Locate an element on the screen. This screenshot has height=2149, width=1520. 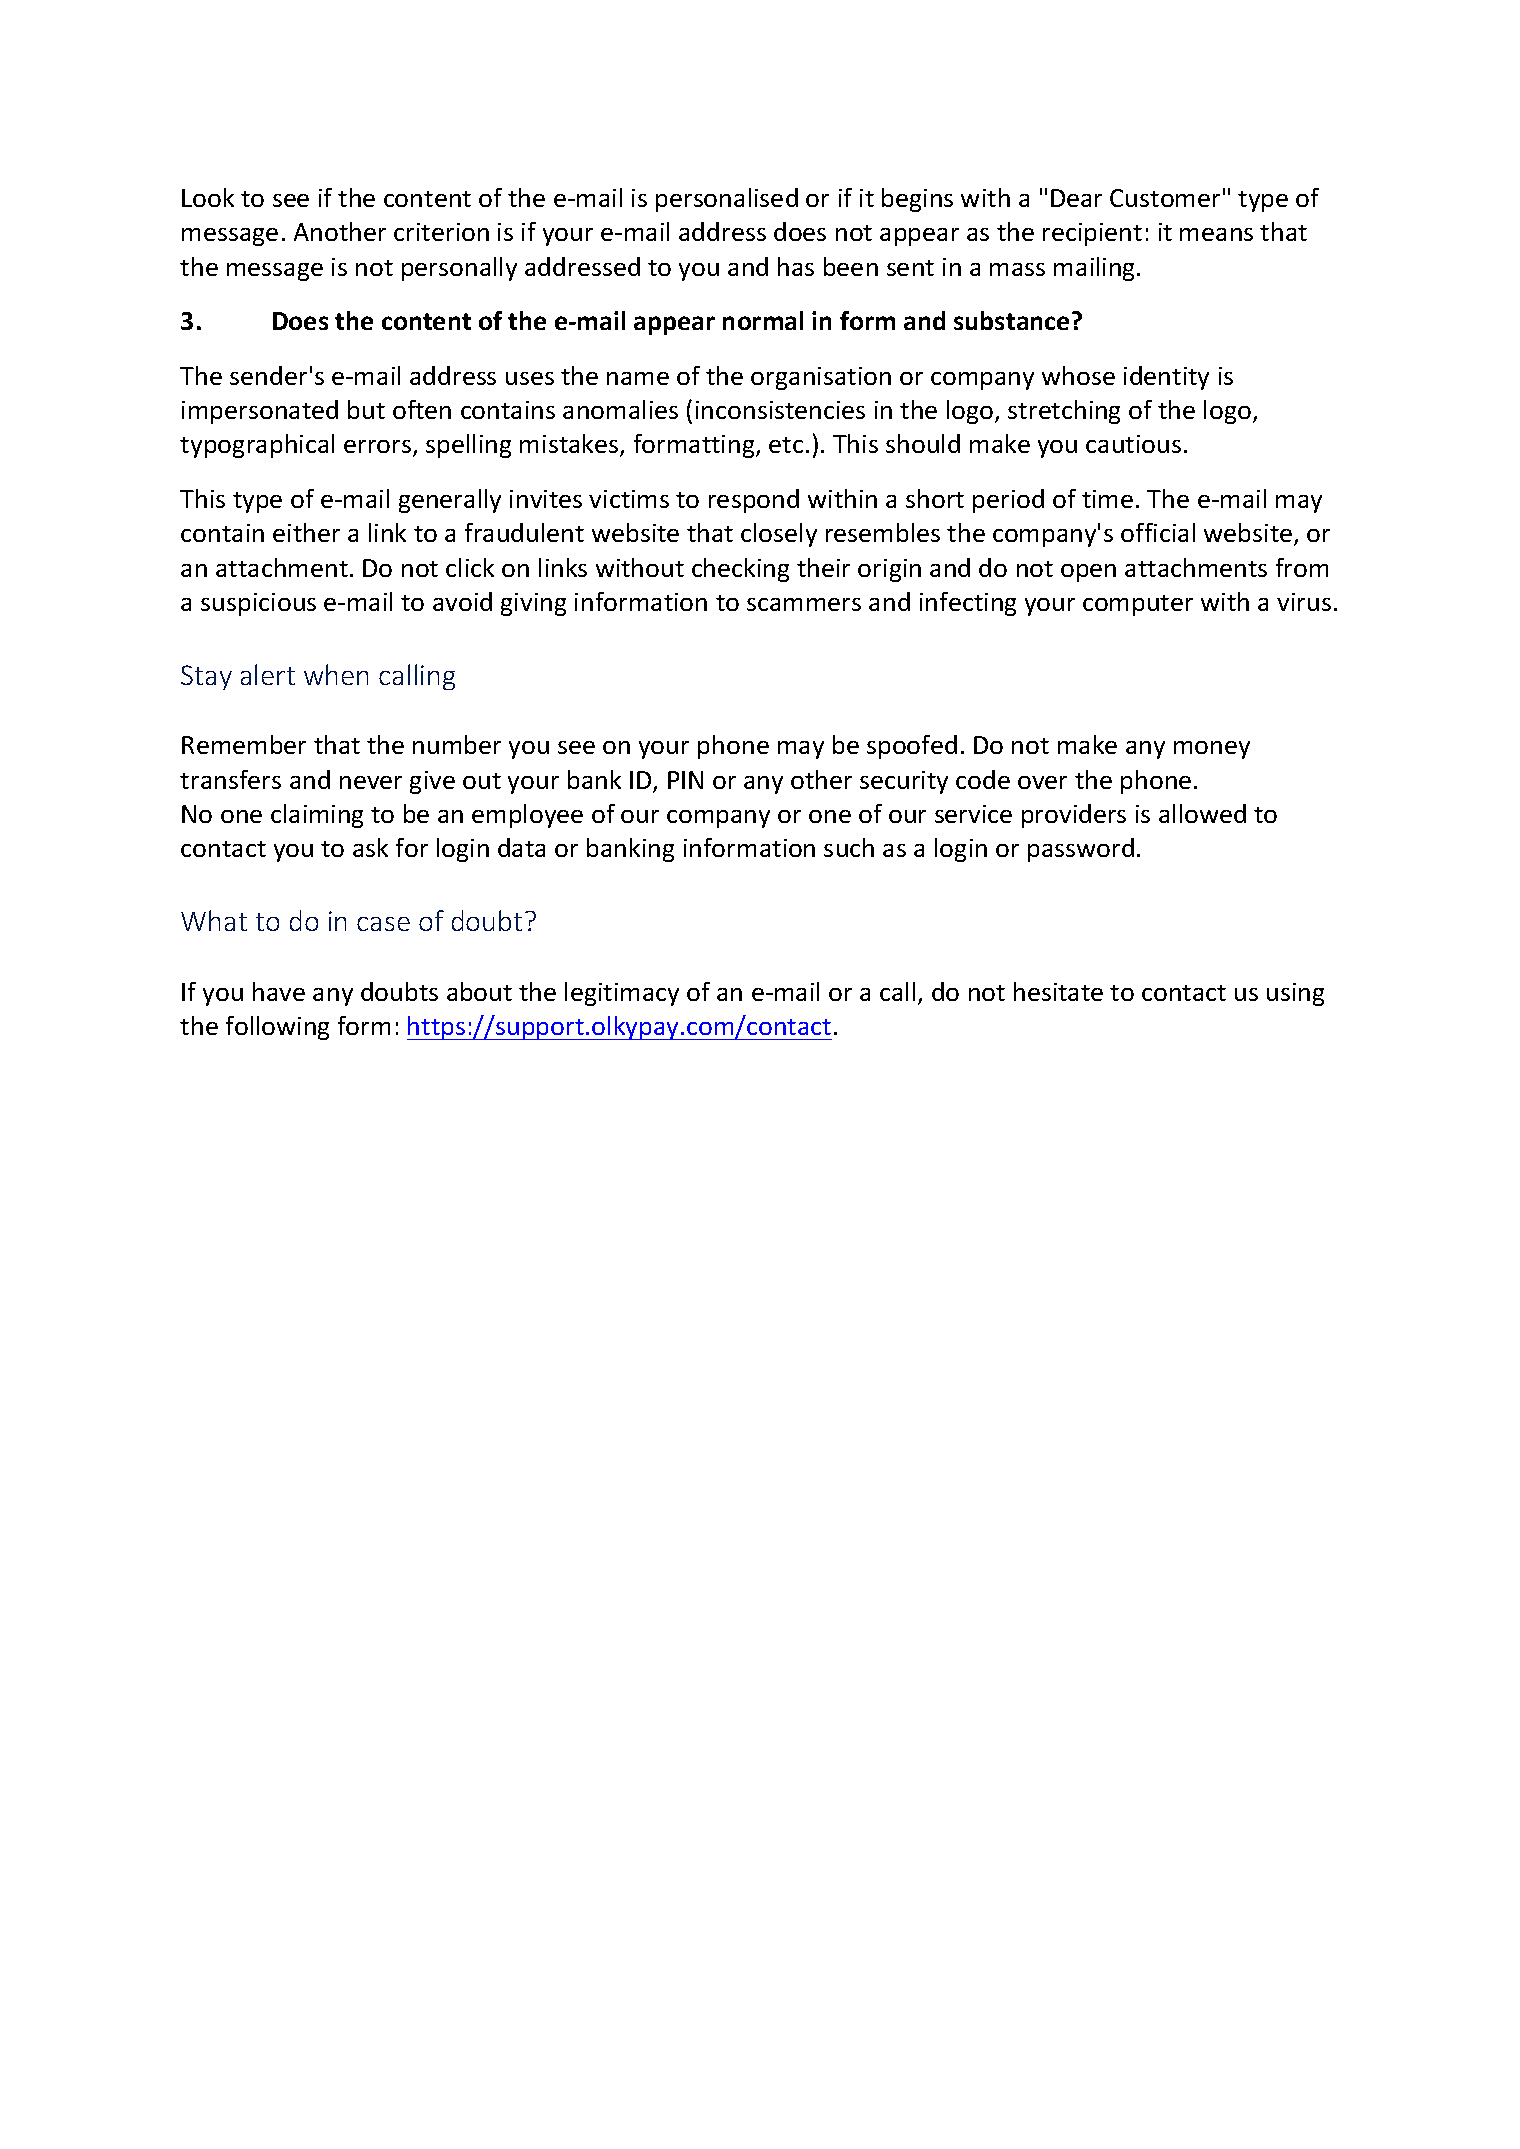
money is located at coordinates (1212, 750).
